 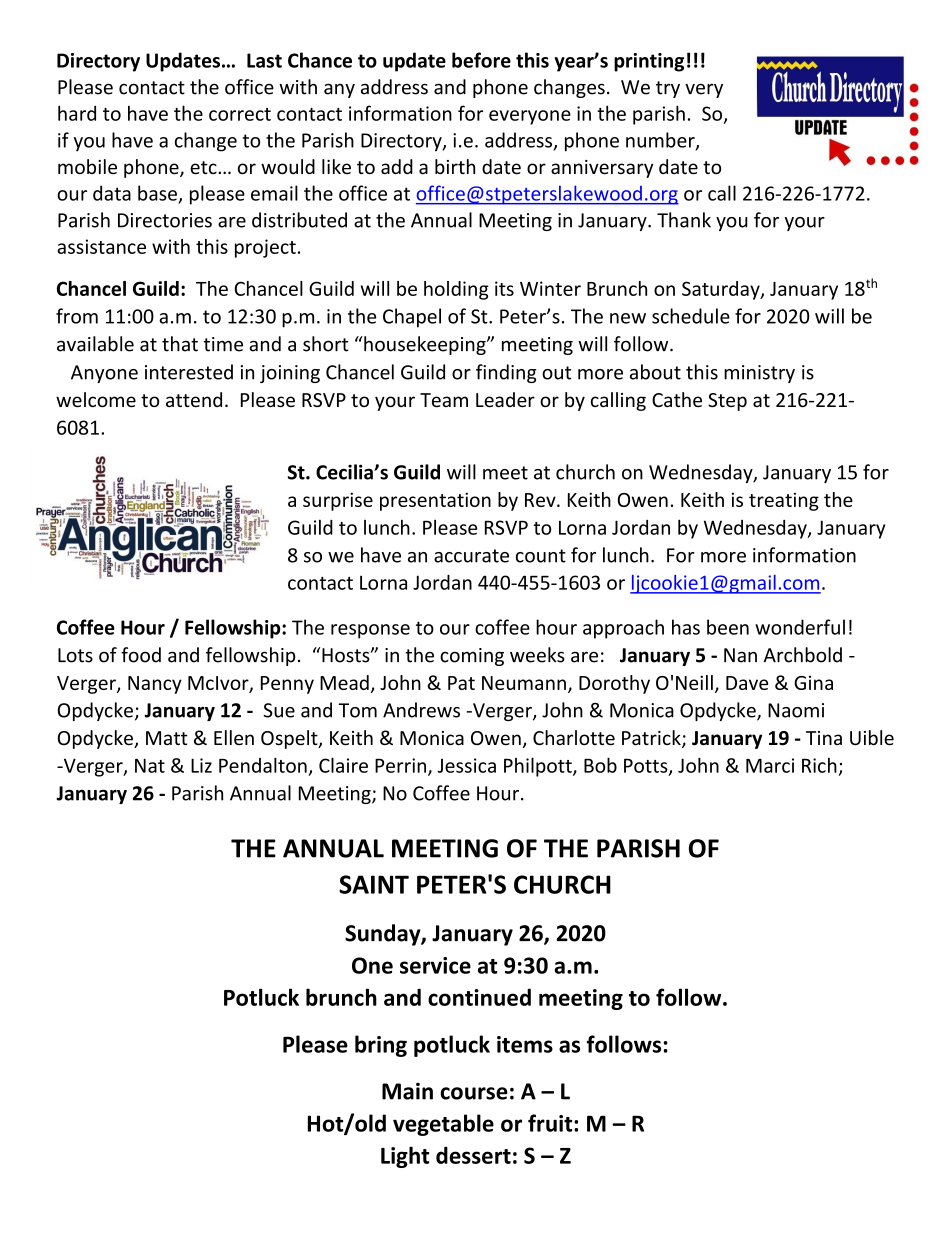 I want to click on Marci, so click(x=770, y=765).
